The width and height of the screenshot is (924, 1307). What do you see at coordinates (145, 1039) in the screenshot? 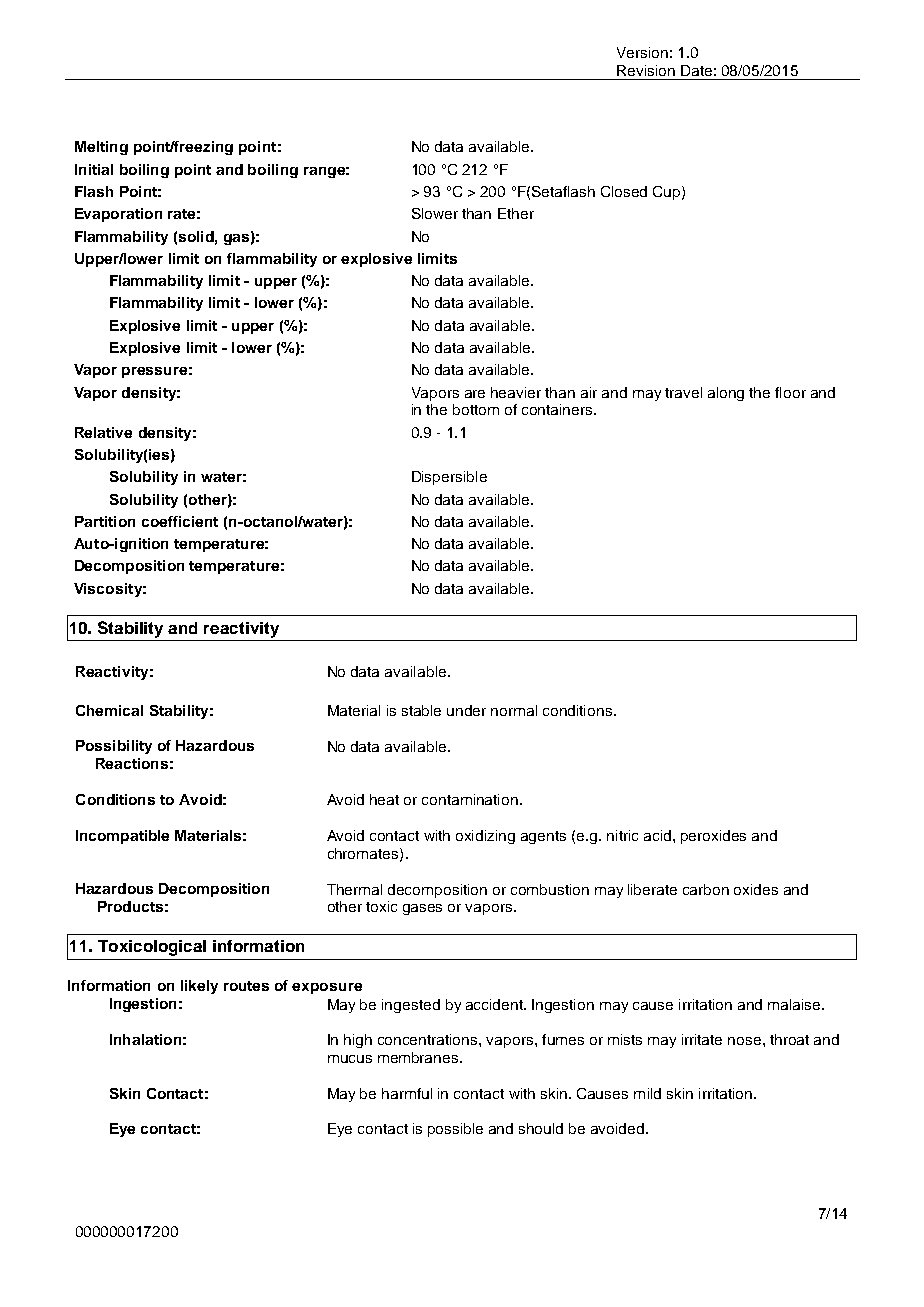
I see `Inhalation` at bounding box center [145, 1039].
